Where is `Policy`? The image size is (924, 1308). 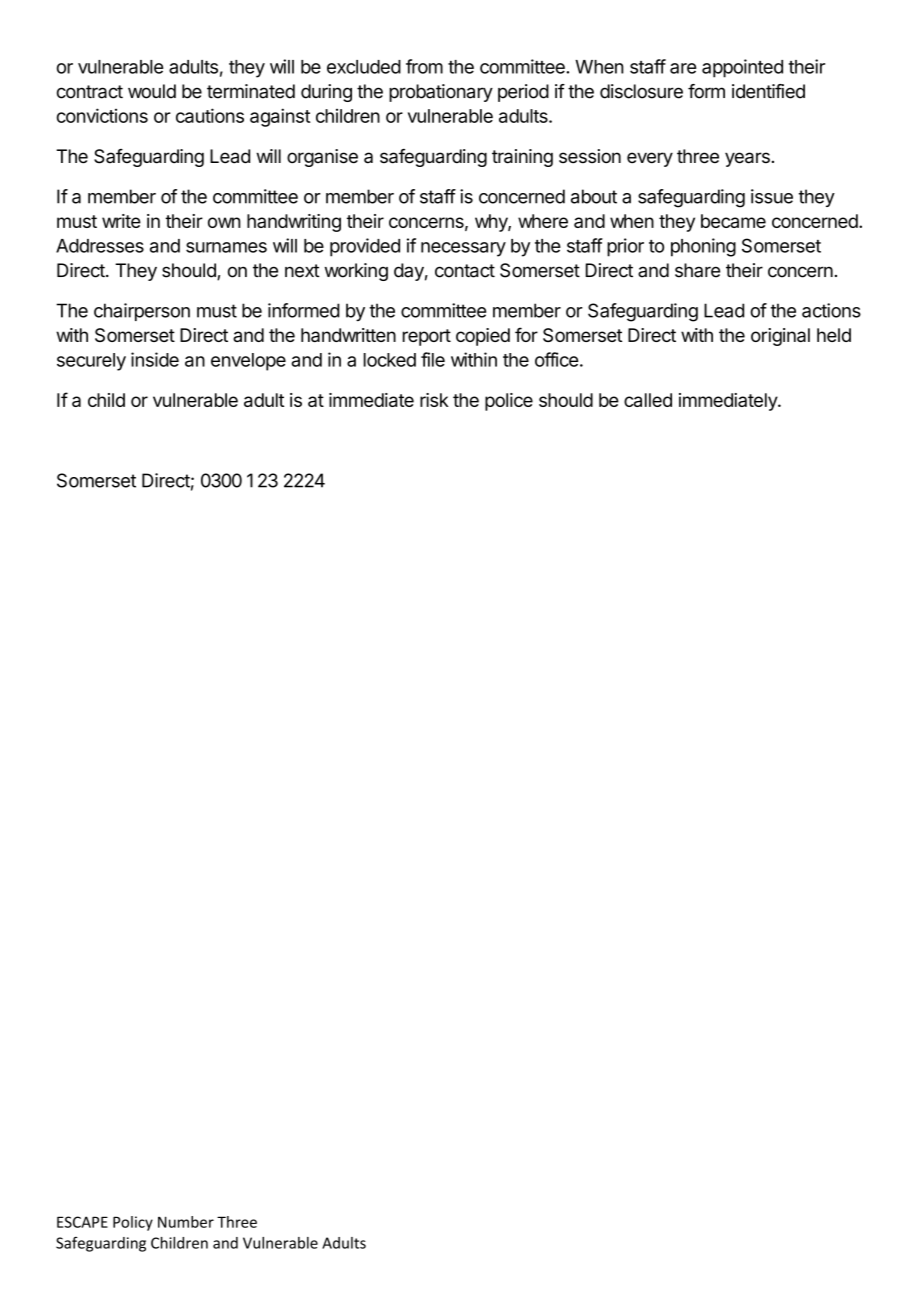
Policy is located at coordinates (133, 1223).
